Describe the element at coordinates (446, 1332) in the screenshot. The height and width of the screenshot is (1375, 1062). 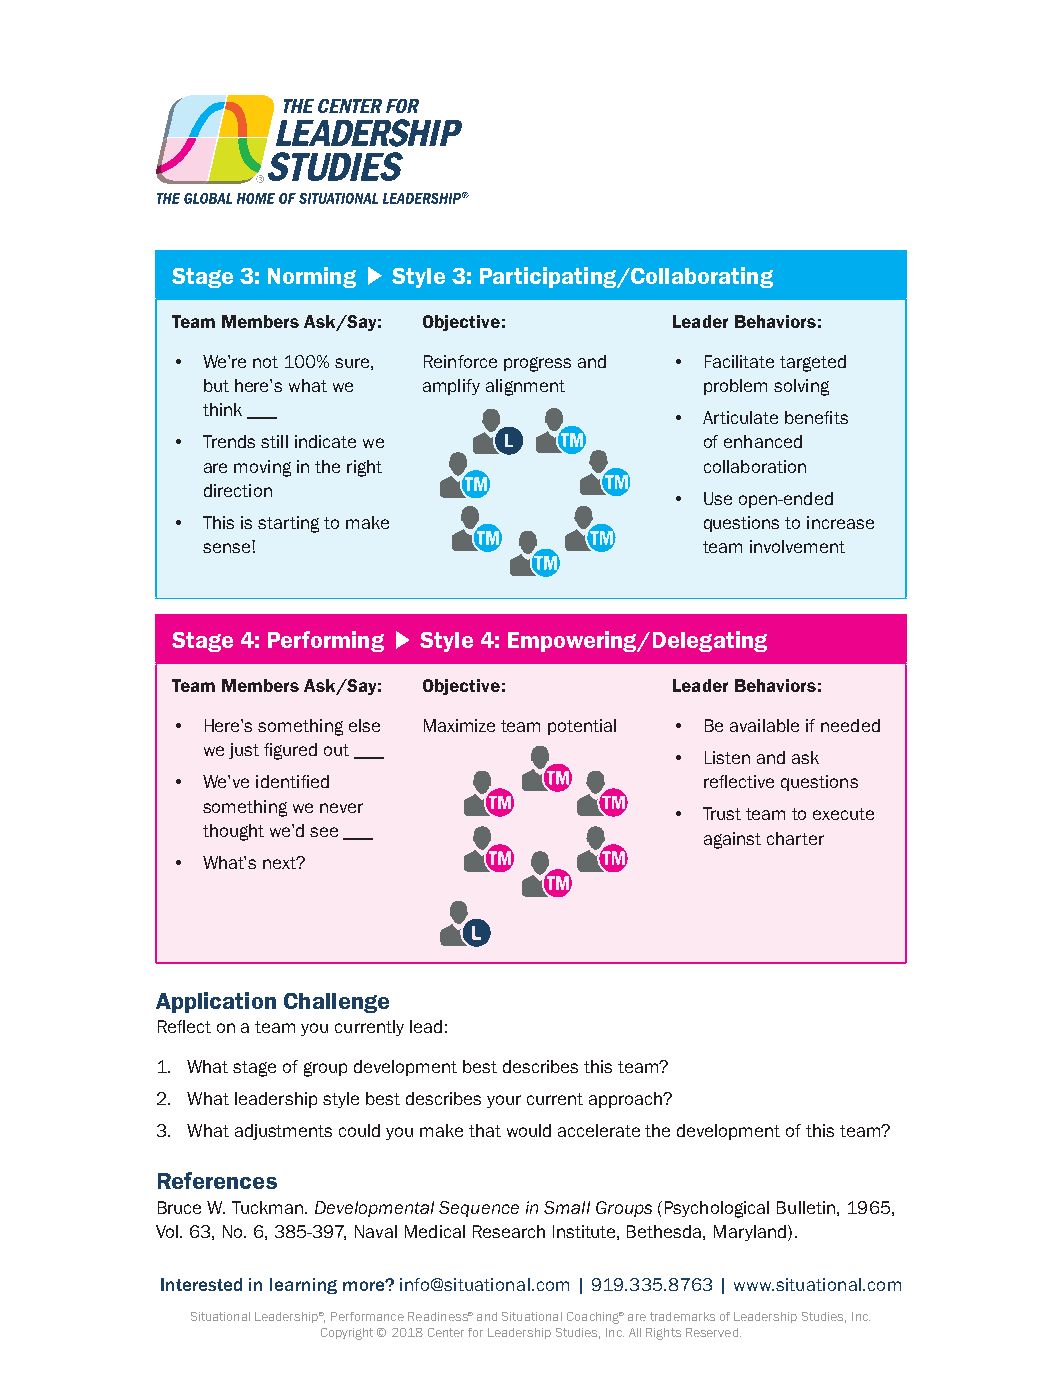
I see `Center` at that location.
